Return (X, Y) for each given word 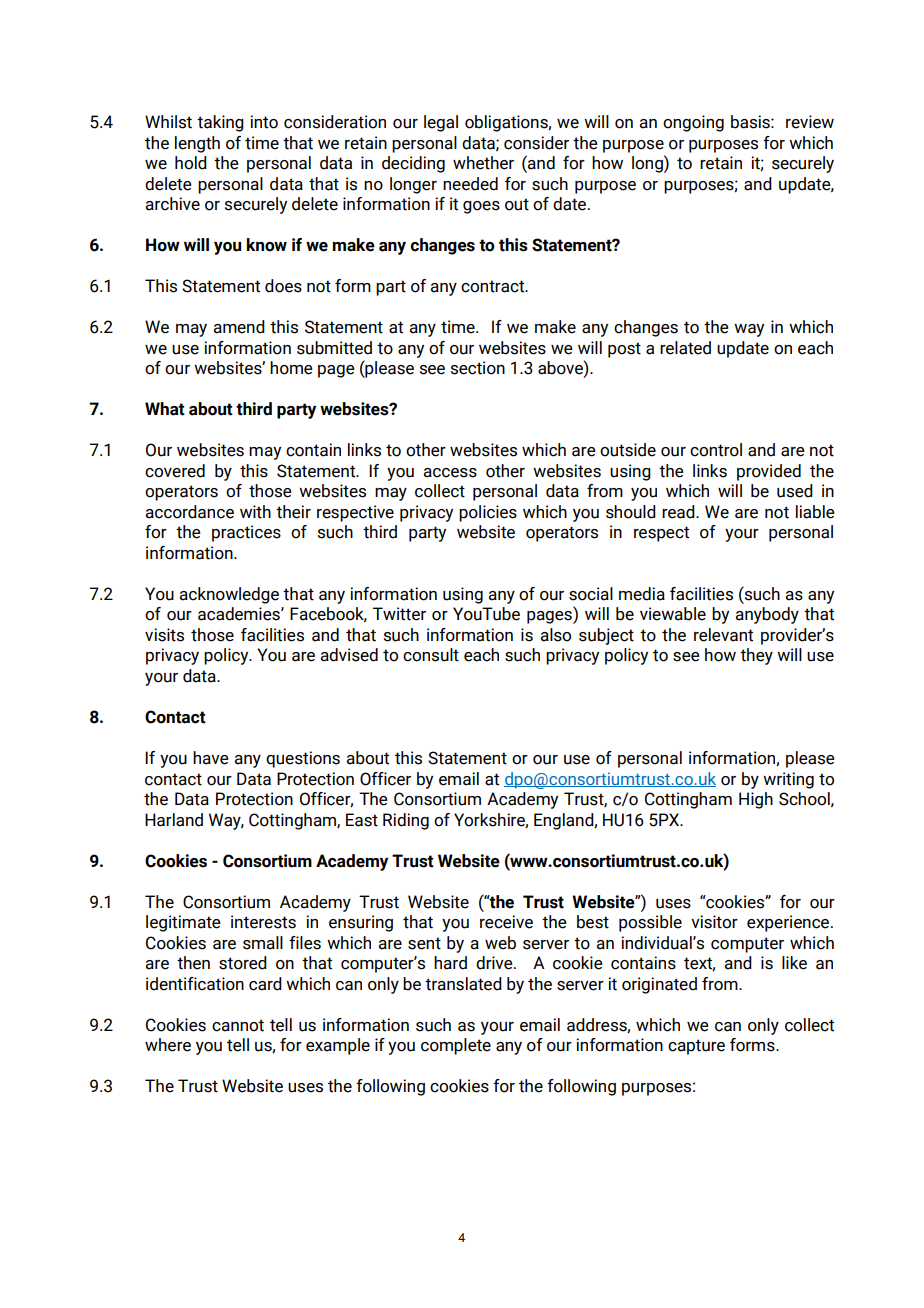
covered (175, 471)
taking (220, 123)
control (716, 450)
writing (788, 780)
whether (483, 163)
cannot (238, 1025)
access (450, 473)
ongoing (693, 123)
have (211, 758)
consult (431, 655)
